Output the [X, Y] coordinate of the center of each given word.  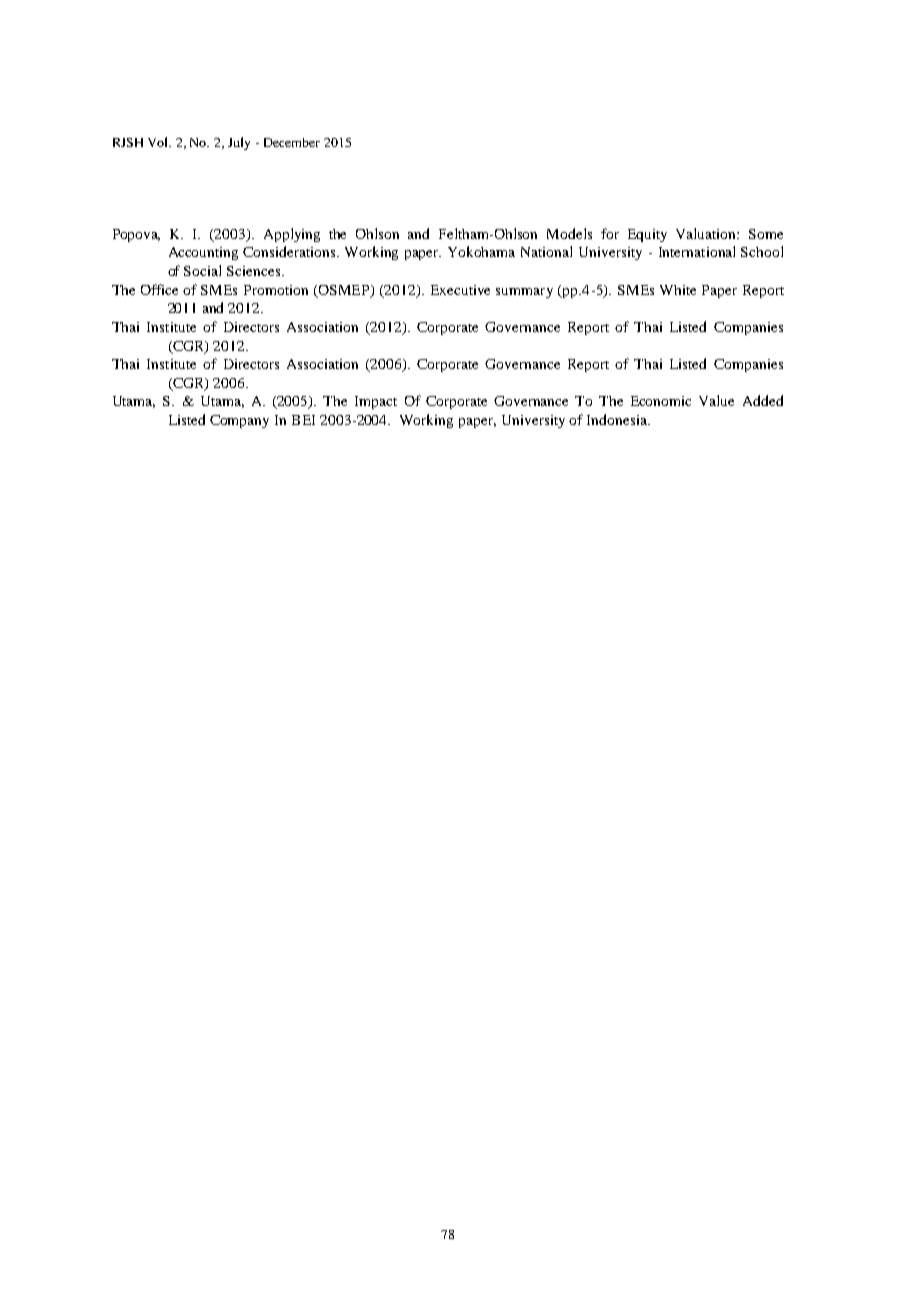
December [292, 142]
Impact [376, 402]
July [239, 143]
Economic [661, 401]
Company [239, 421]
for [610, 233]
